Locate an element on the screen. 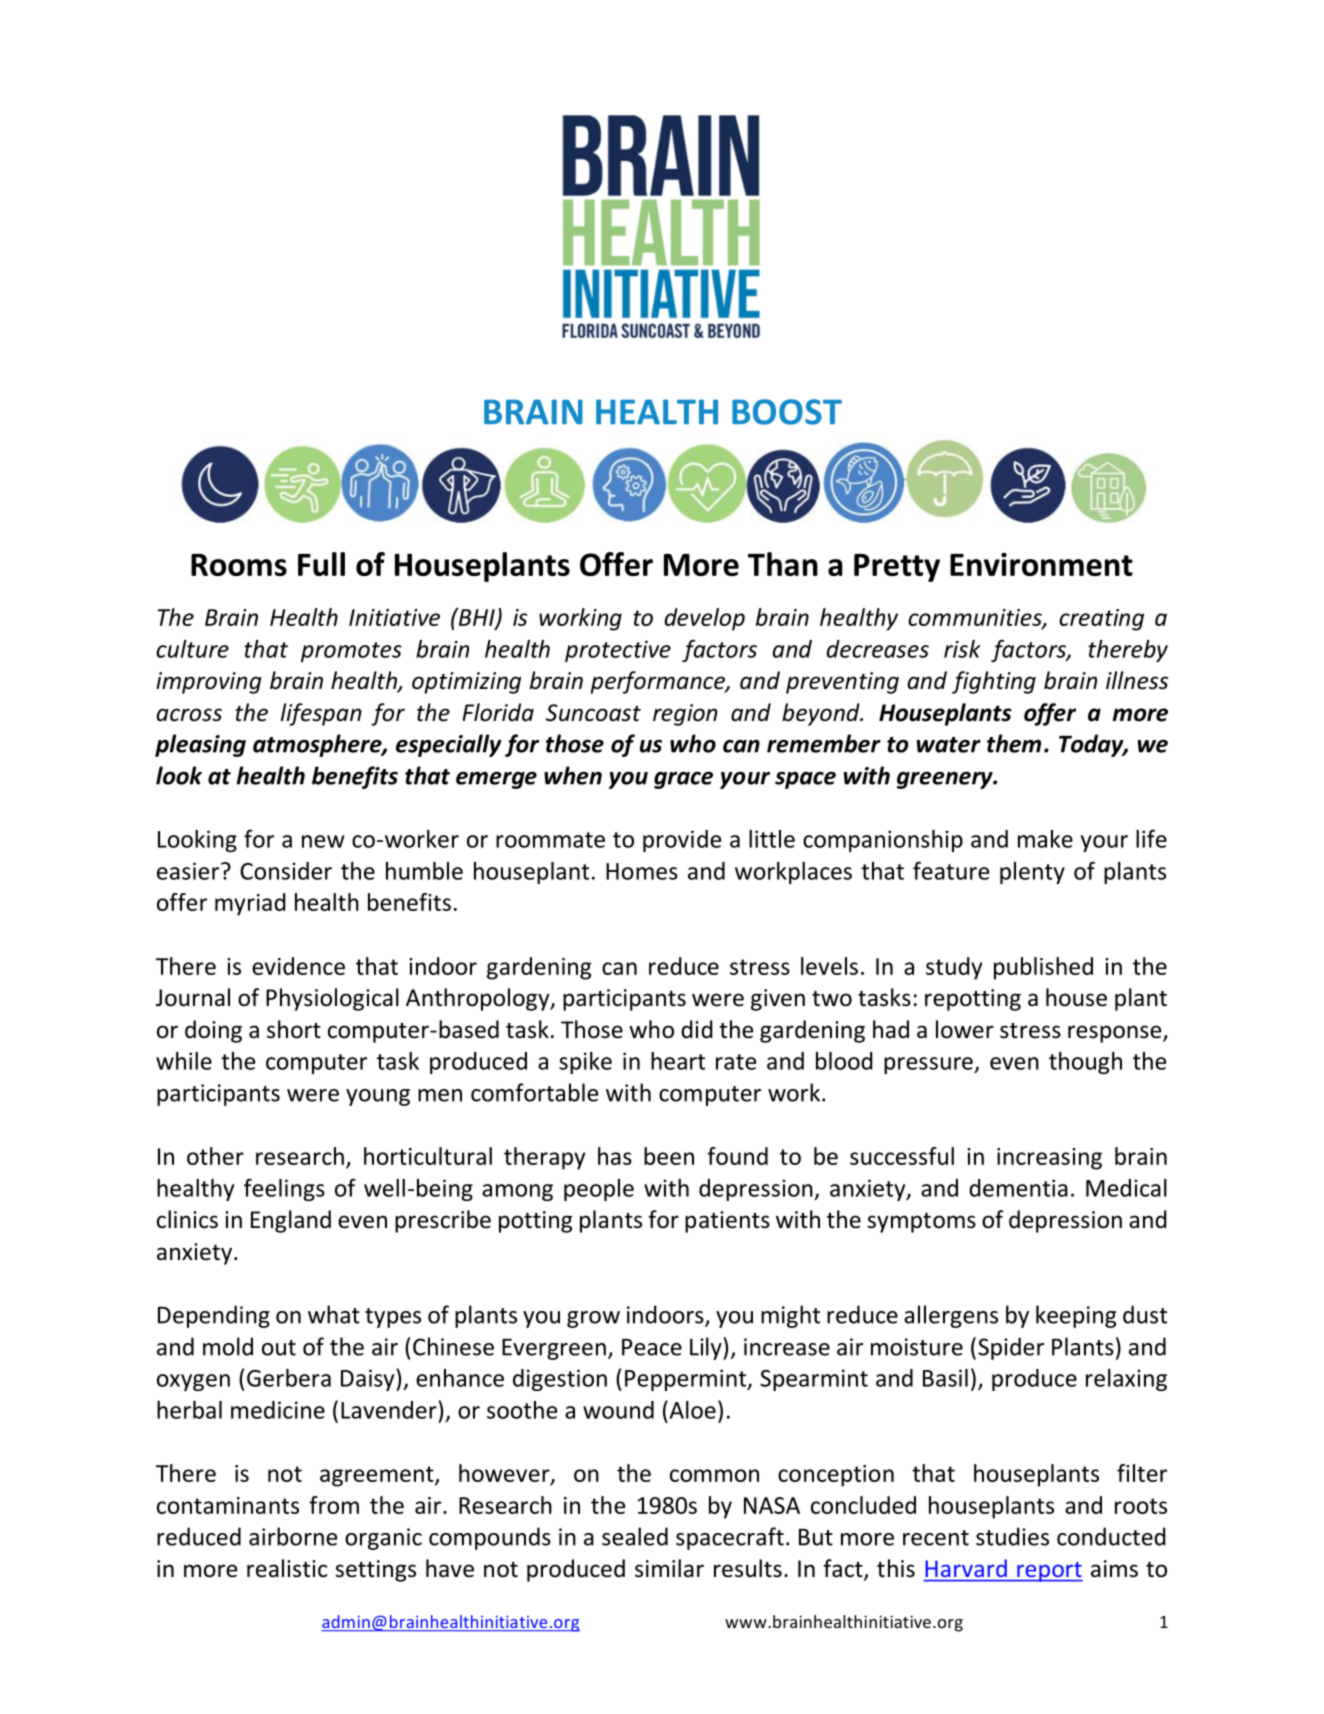  them is located at coordinates (1014, 743).
